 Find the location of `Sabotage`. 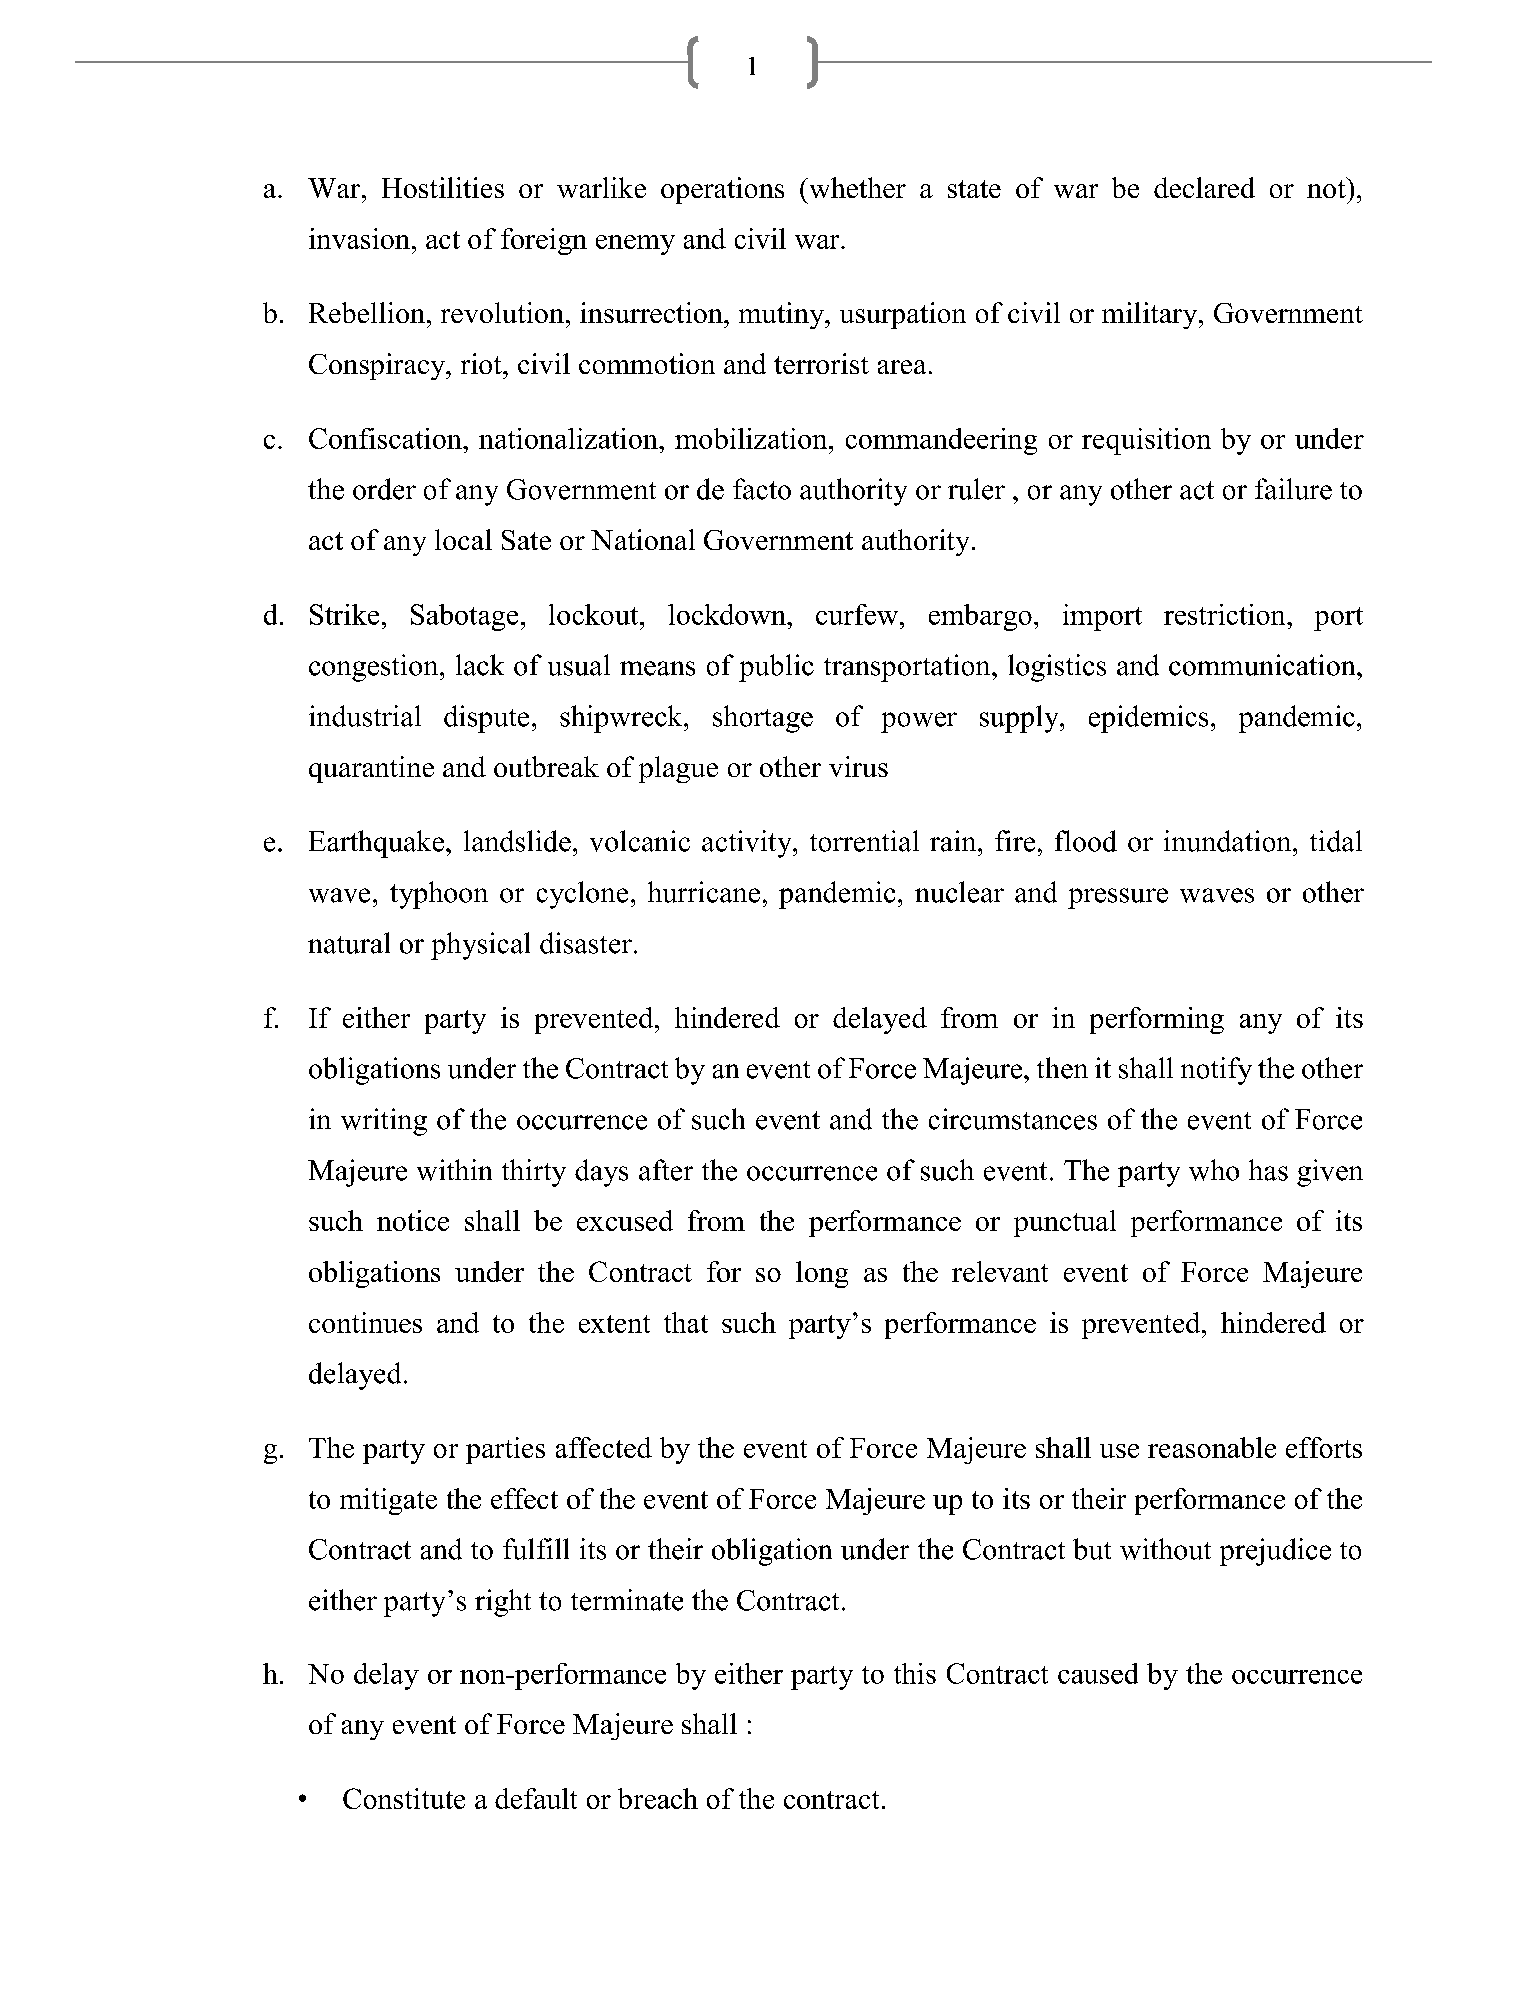

Sabotage is located at coordinates (464, 617).
